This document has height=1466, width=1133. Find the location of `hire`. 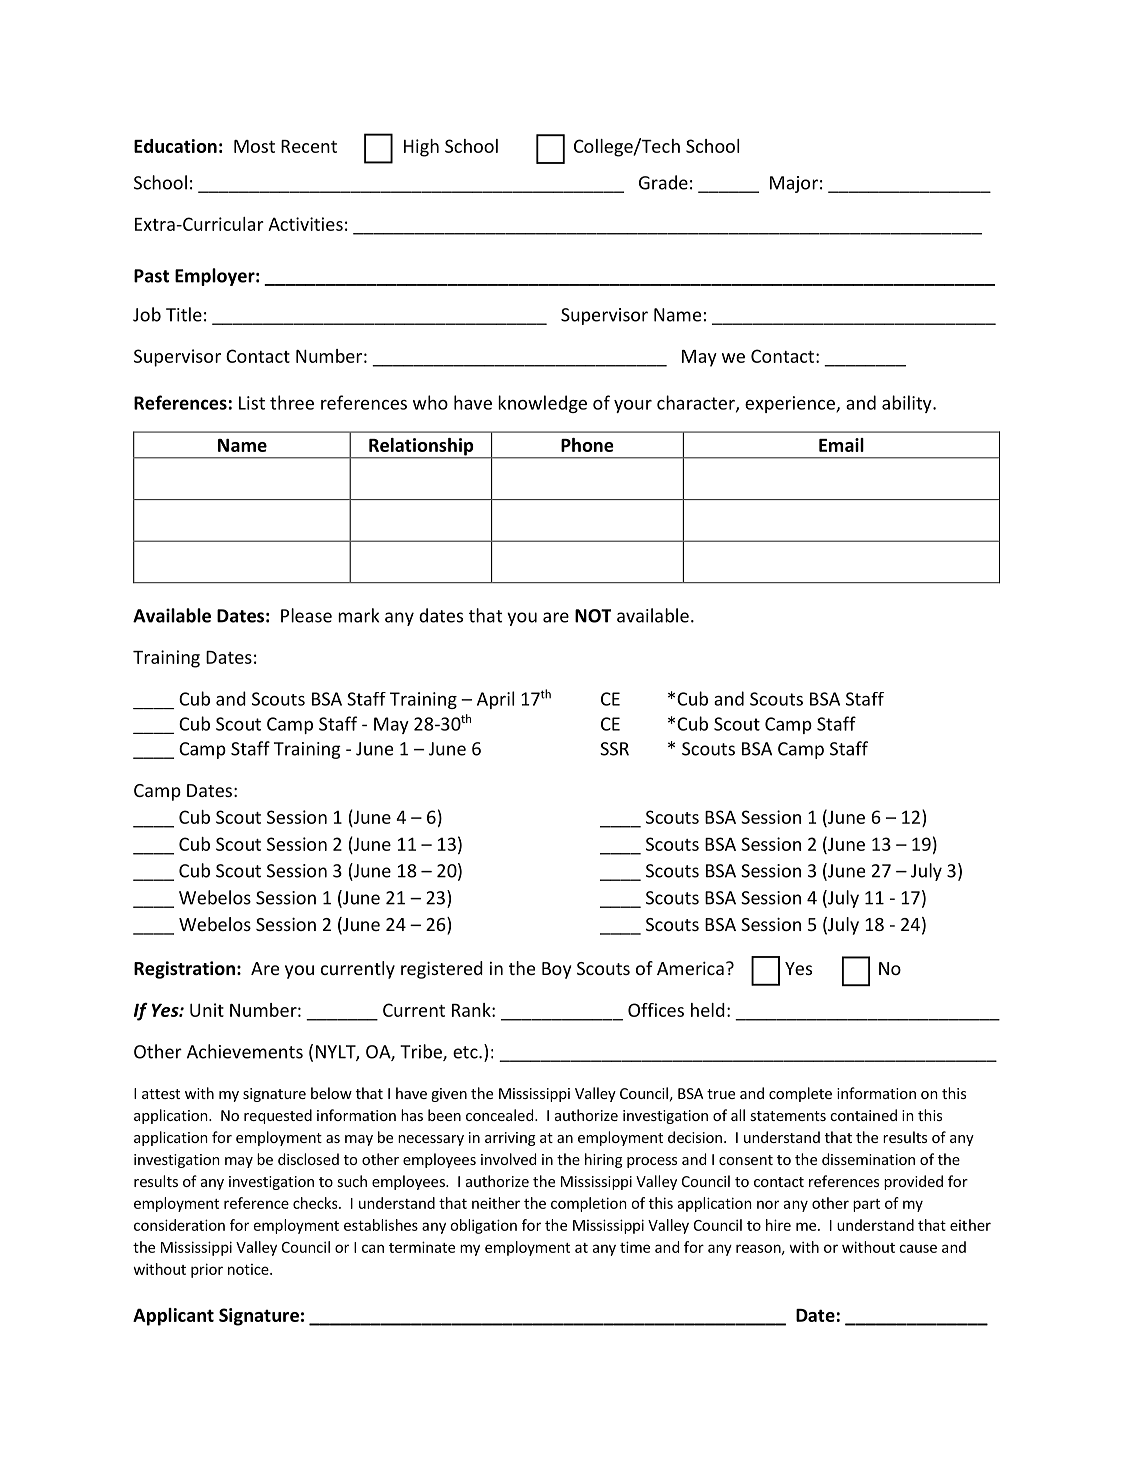

hire is located at coordinates (778, 1225).
